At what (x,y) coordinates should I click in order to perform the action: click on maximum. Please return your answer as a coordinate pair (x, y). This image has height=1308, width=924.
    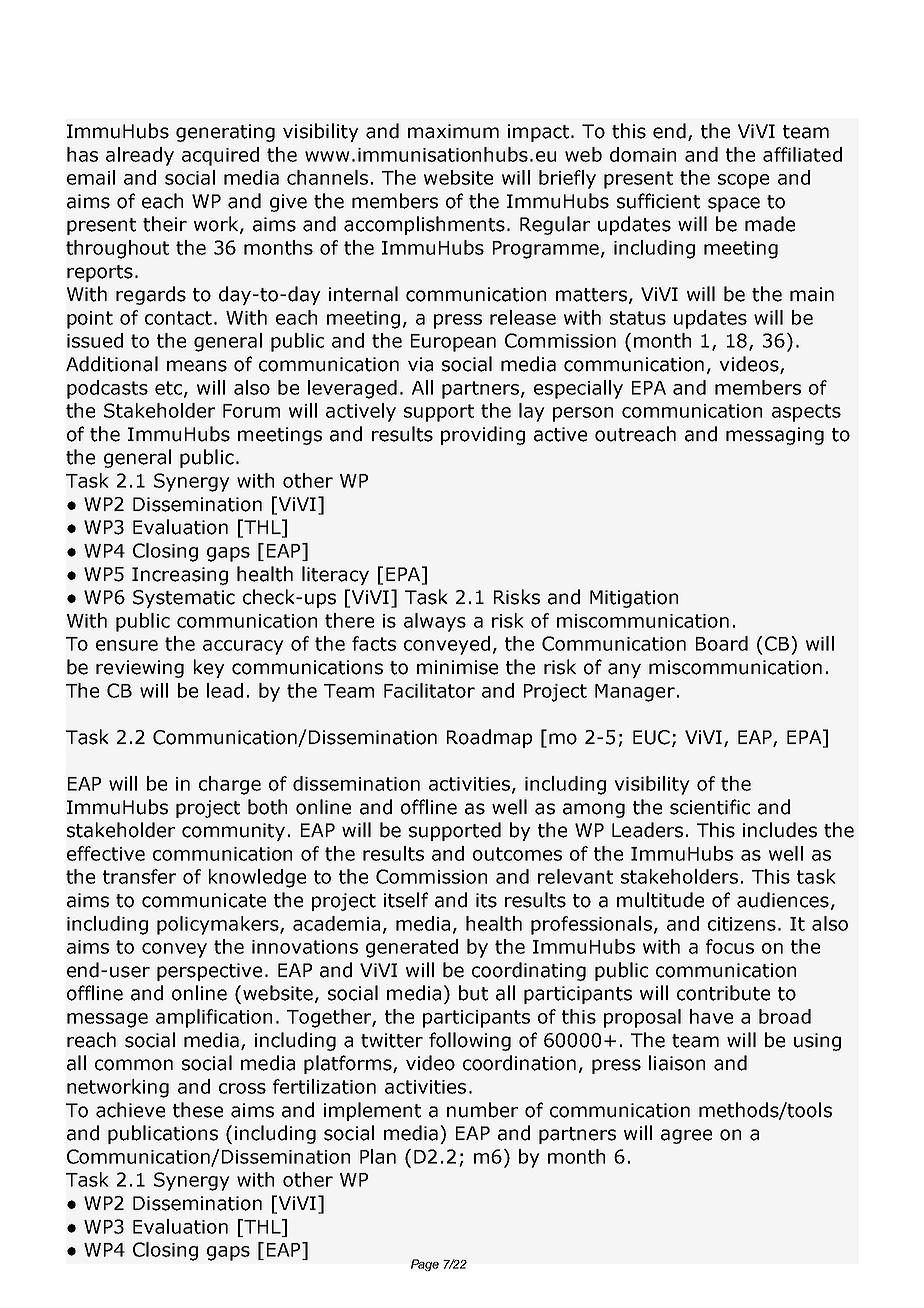
    Looking at the image, I should click on (453, 131).
